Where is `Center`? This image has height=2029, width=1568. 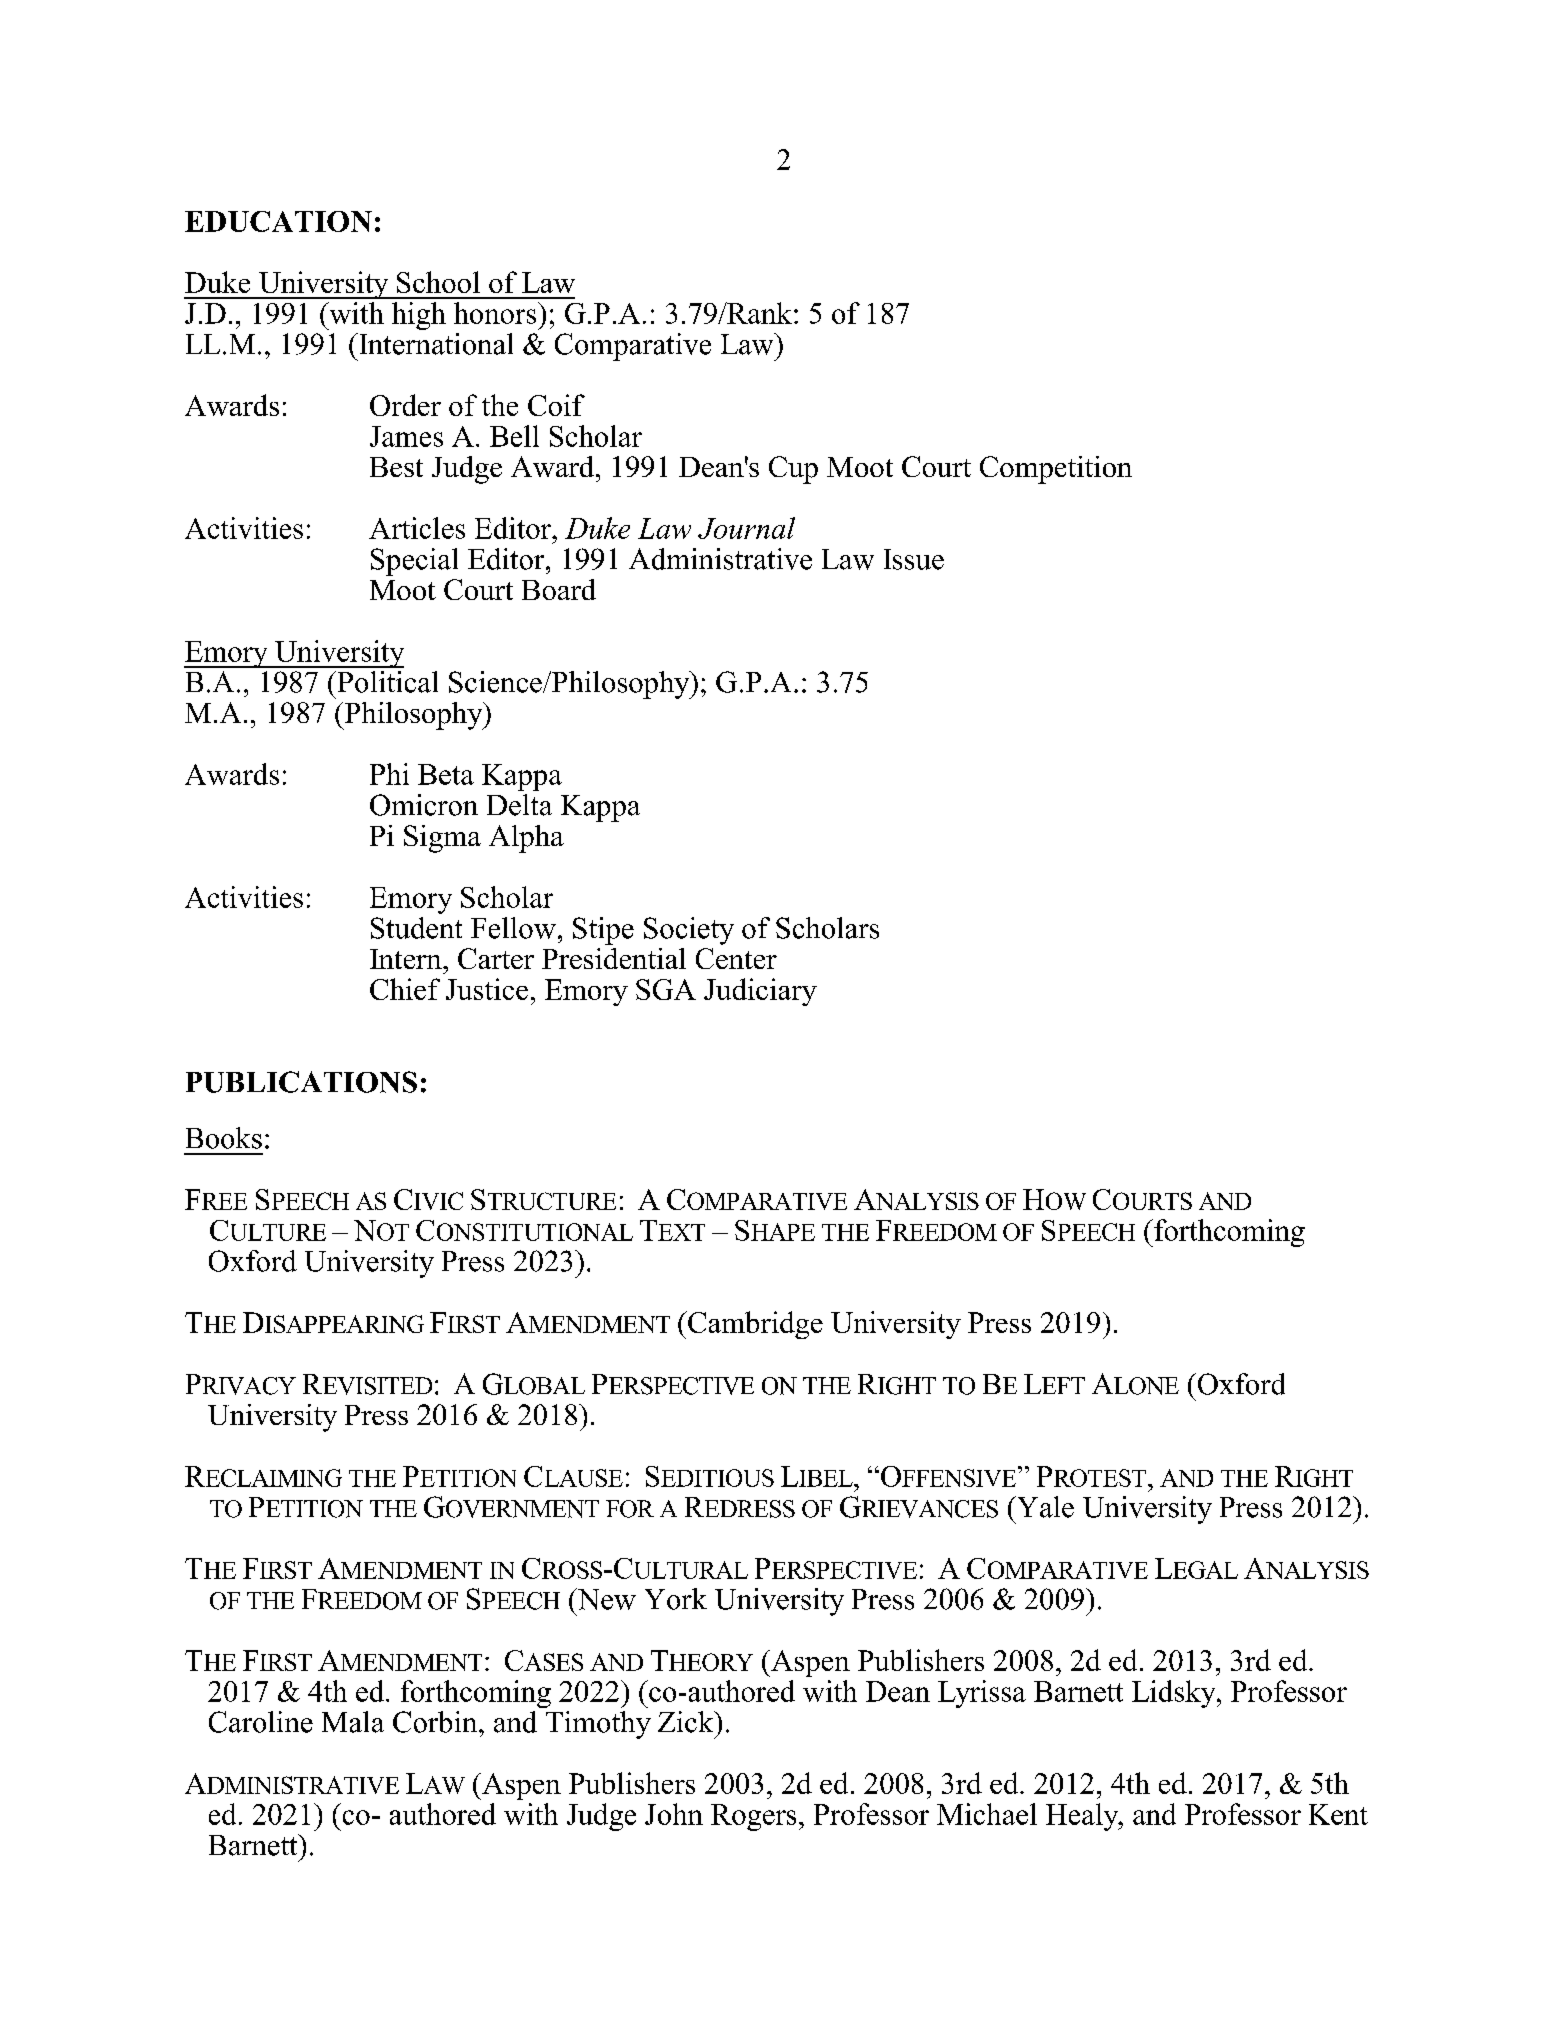
Center is located at coordinates (736, 958).
